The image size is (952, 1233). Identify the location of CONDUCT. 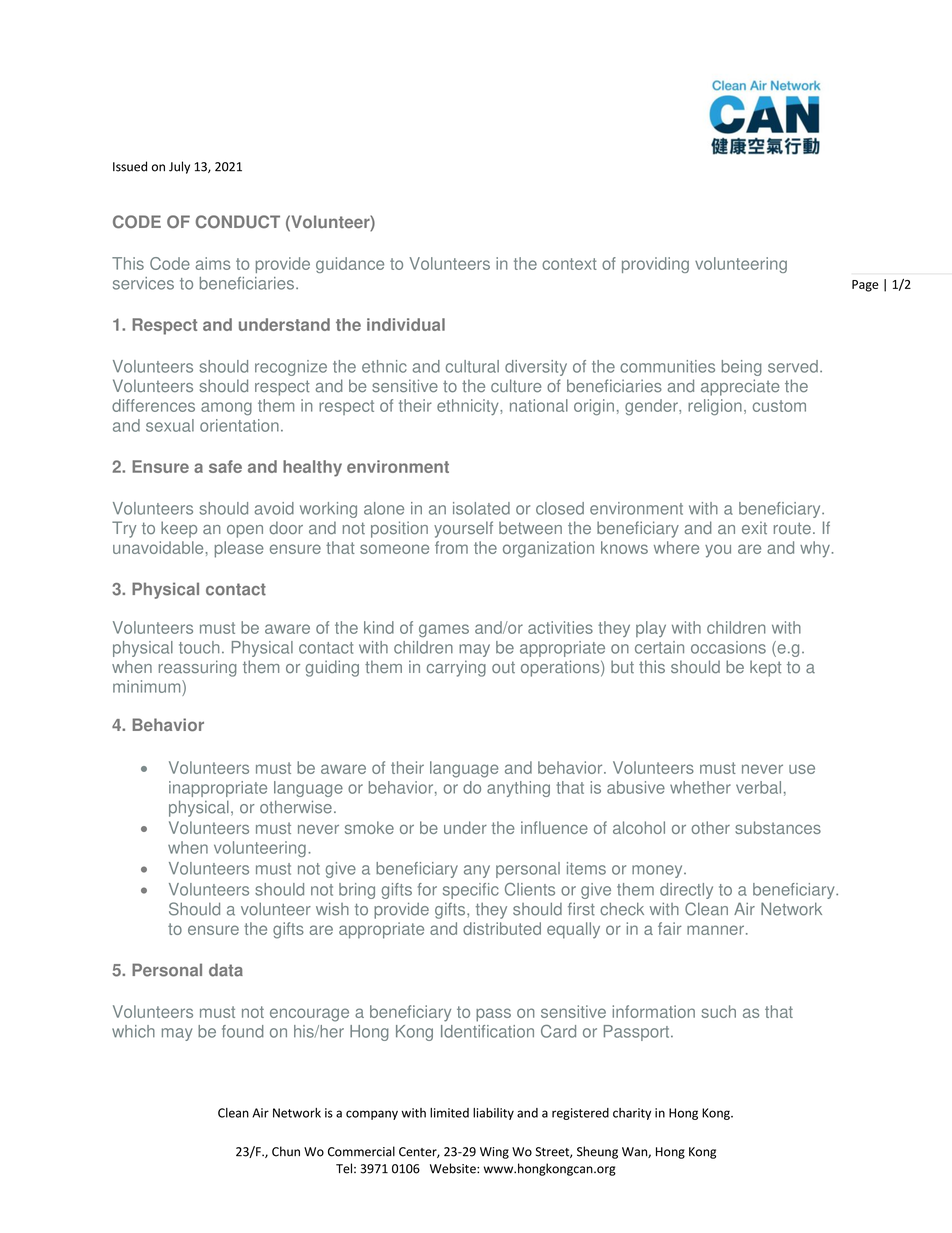
(238, 222).
